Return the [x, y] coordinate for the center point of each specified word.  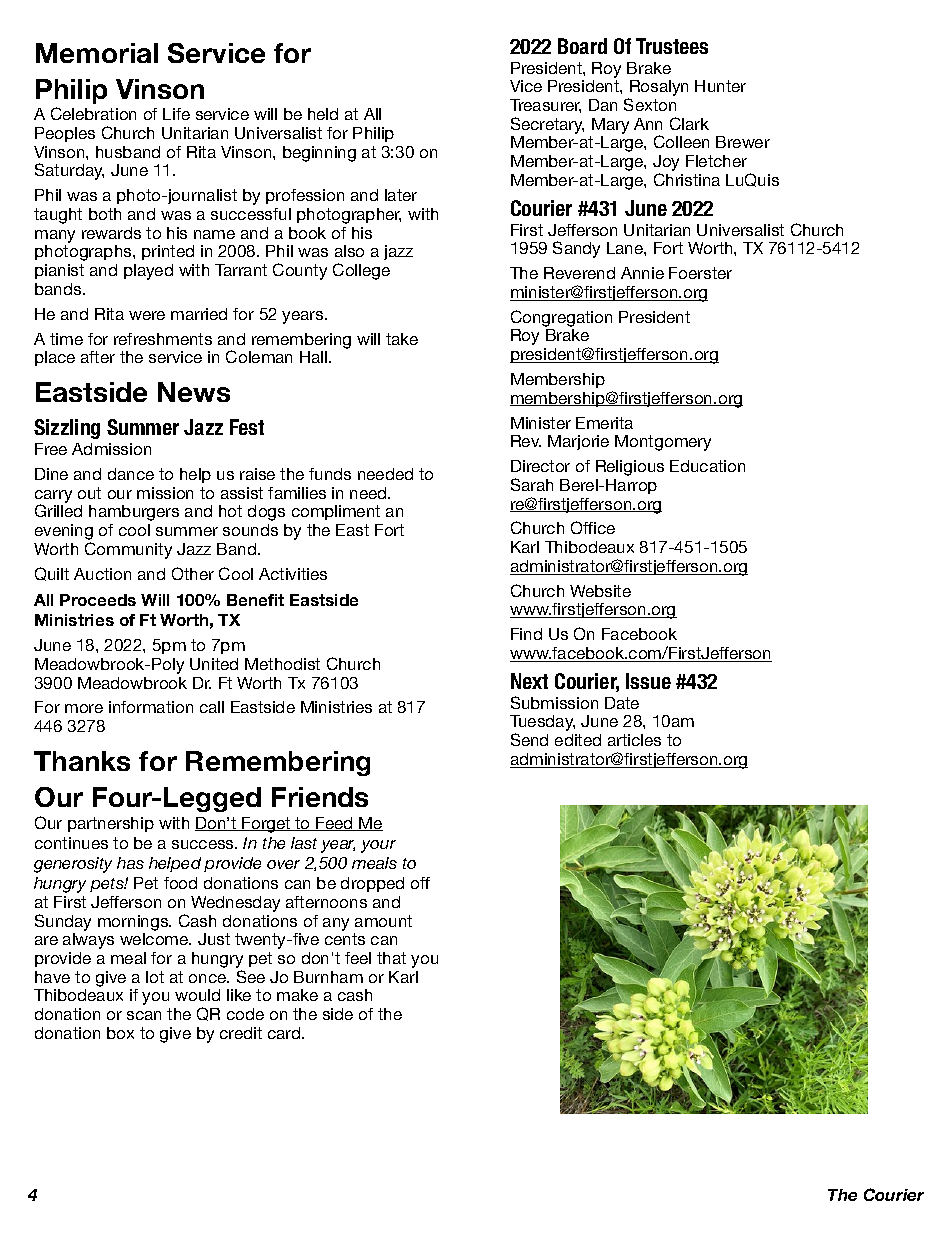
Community [128, 550]
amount [383, 921]
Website [600, 591]
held [323, 114]
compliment [336, 512]
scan [144, 1015]
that [391, 958]
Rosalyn [658, 89]
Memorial [97, 53]
